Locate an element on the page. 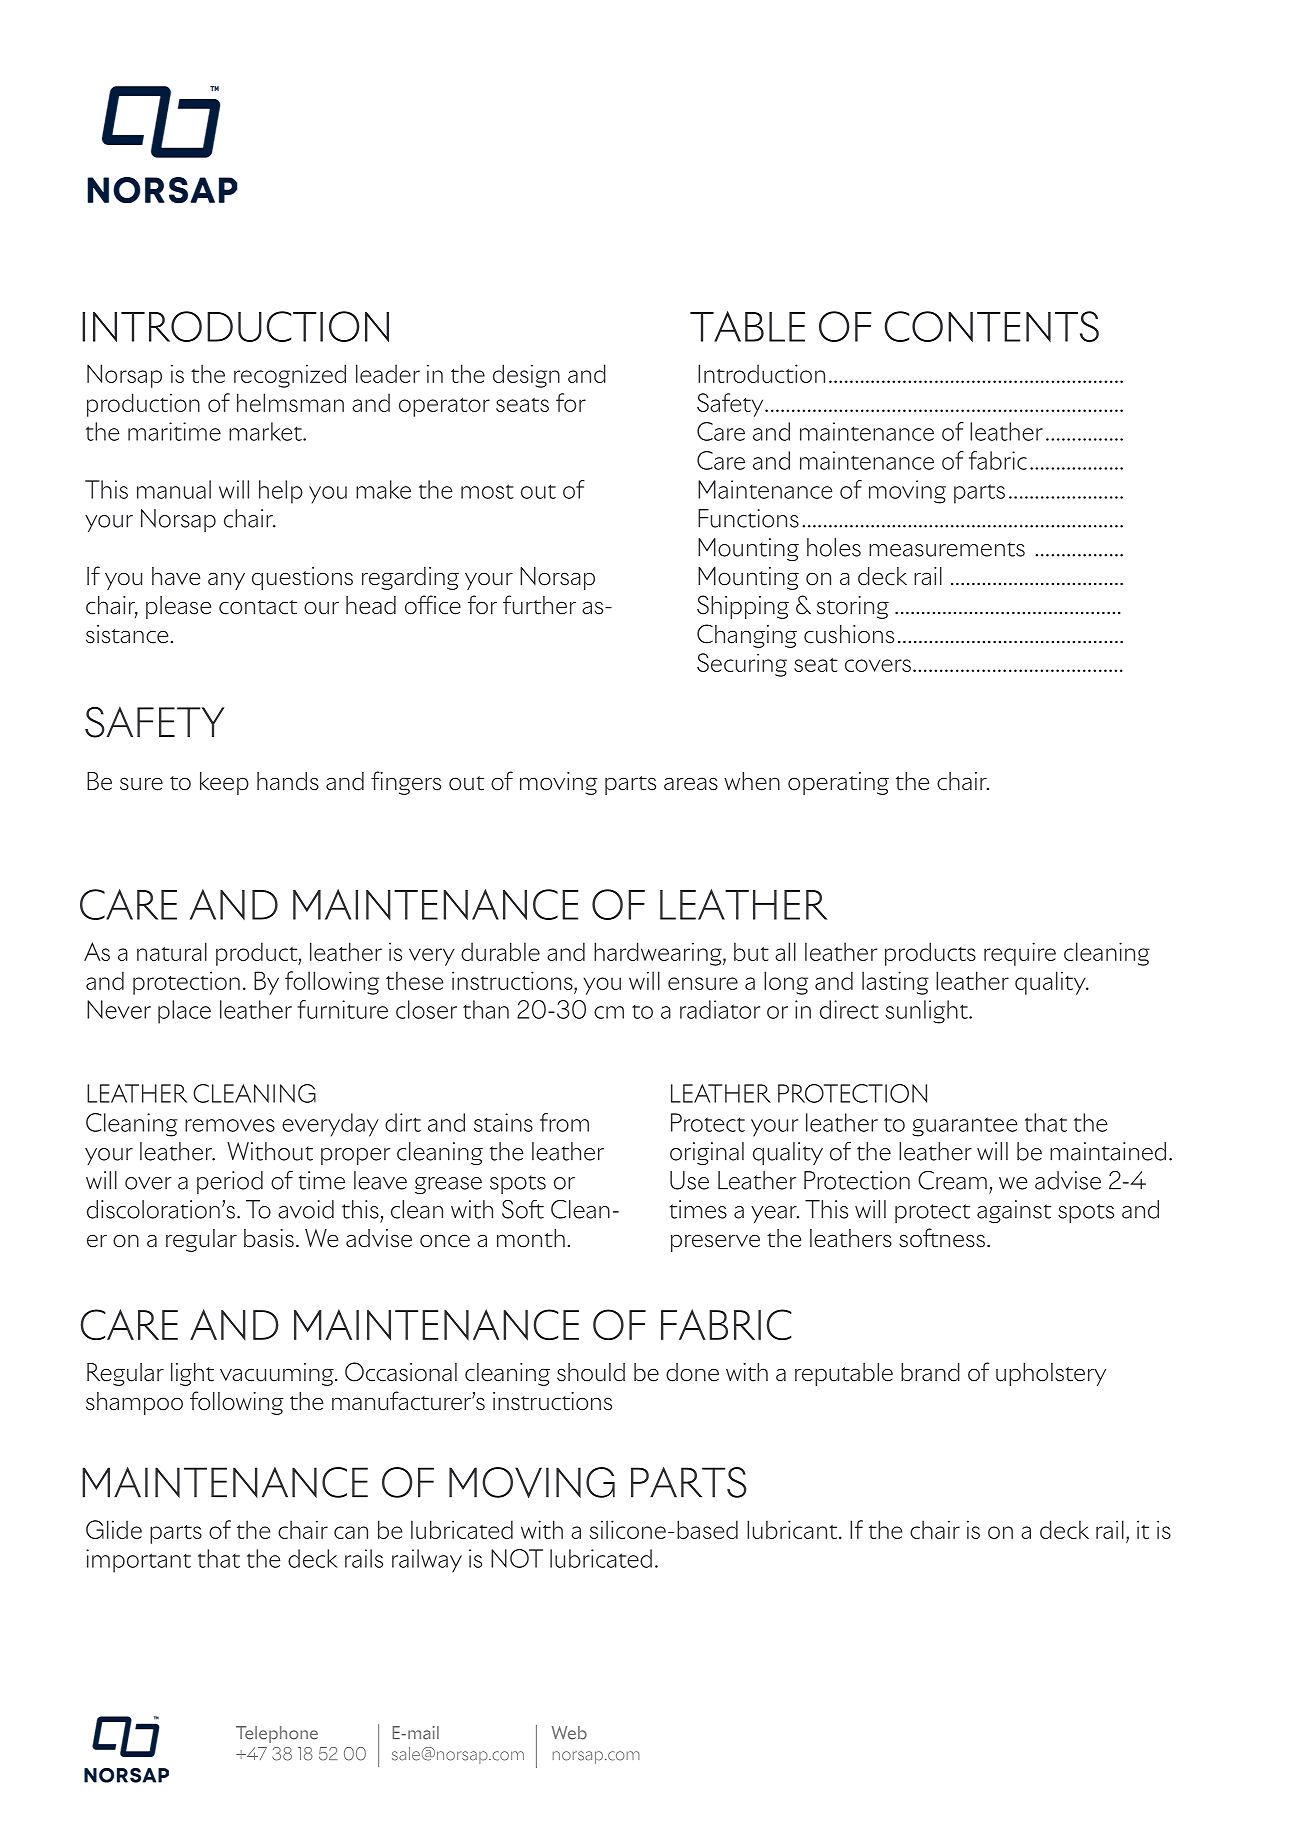 The height and width of the page is (1843, 1303). Securing is located at coordinates (742, 665).
